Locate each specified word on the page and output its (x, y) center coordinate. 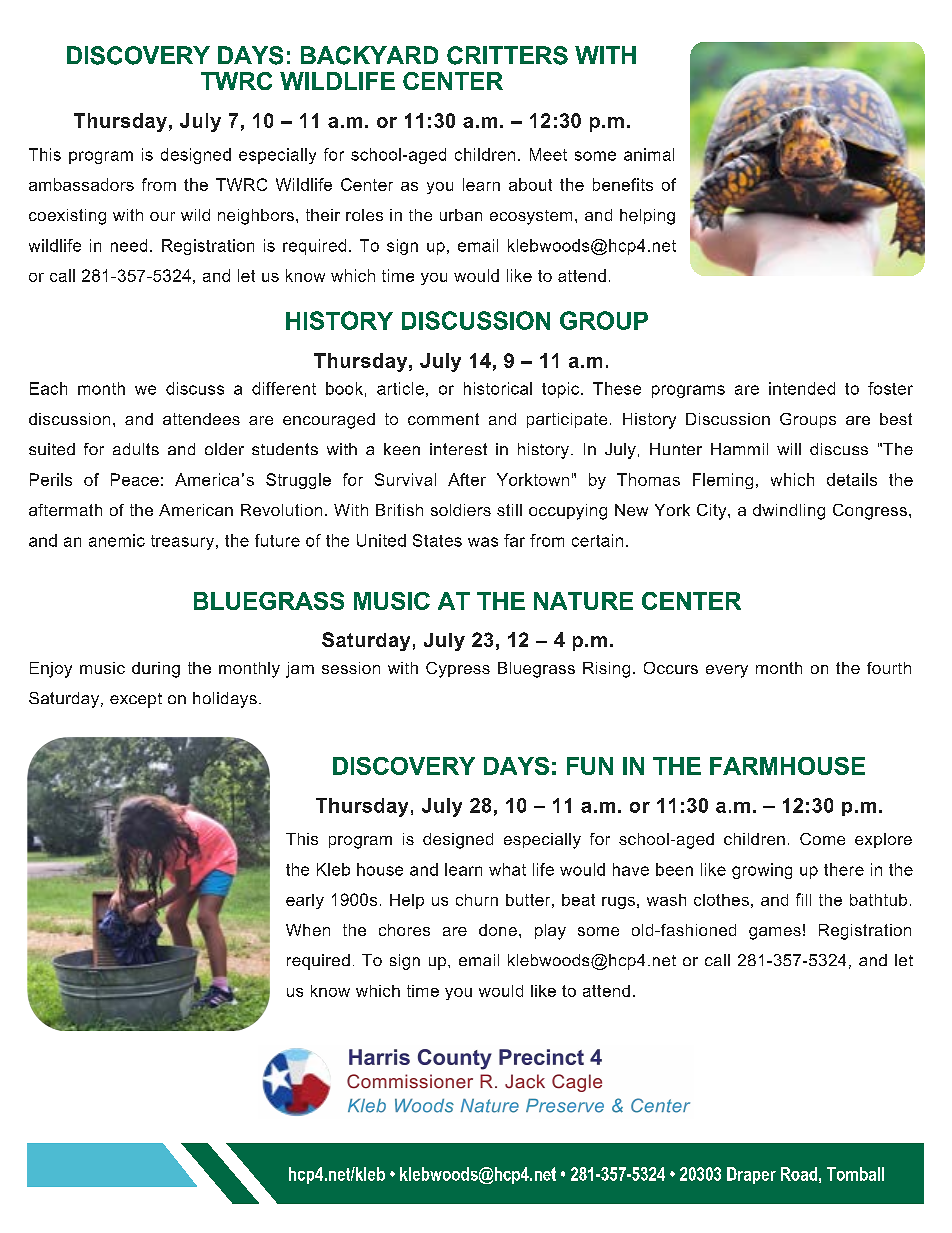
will (789, 449)
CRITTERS (507, 55)
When (308, 930)
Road (799, 1174)
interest (458, 449)
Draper (751, 1175)
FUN (590, 766)
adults (136, 449)
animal (649, 154)
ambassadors (81, 184)
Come (822, 839)
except (136, 700)
